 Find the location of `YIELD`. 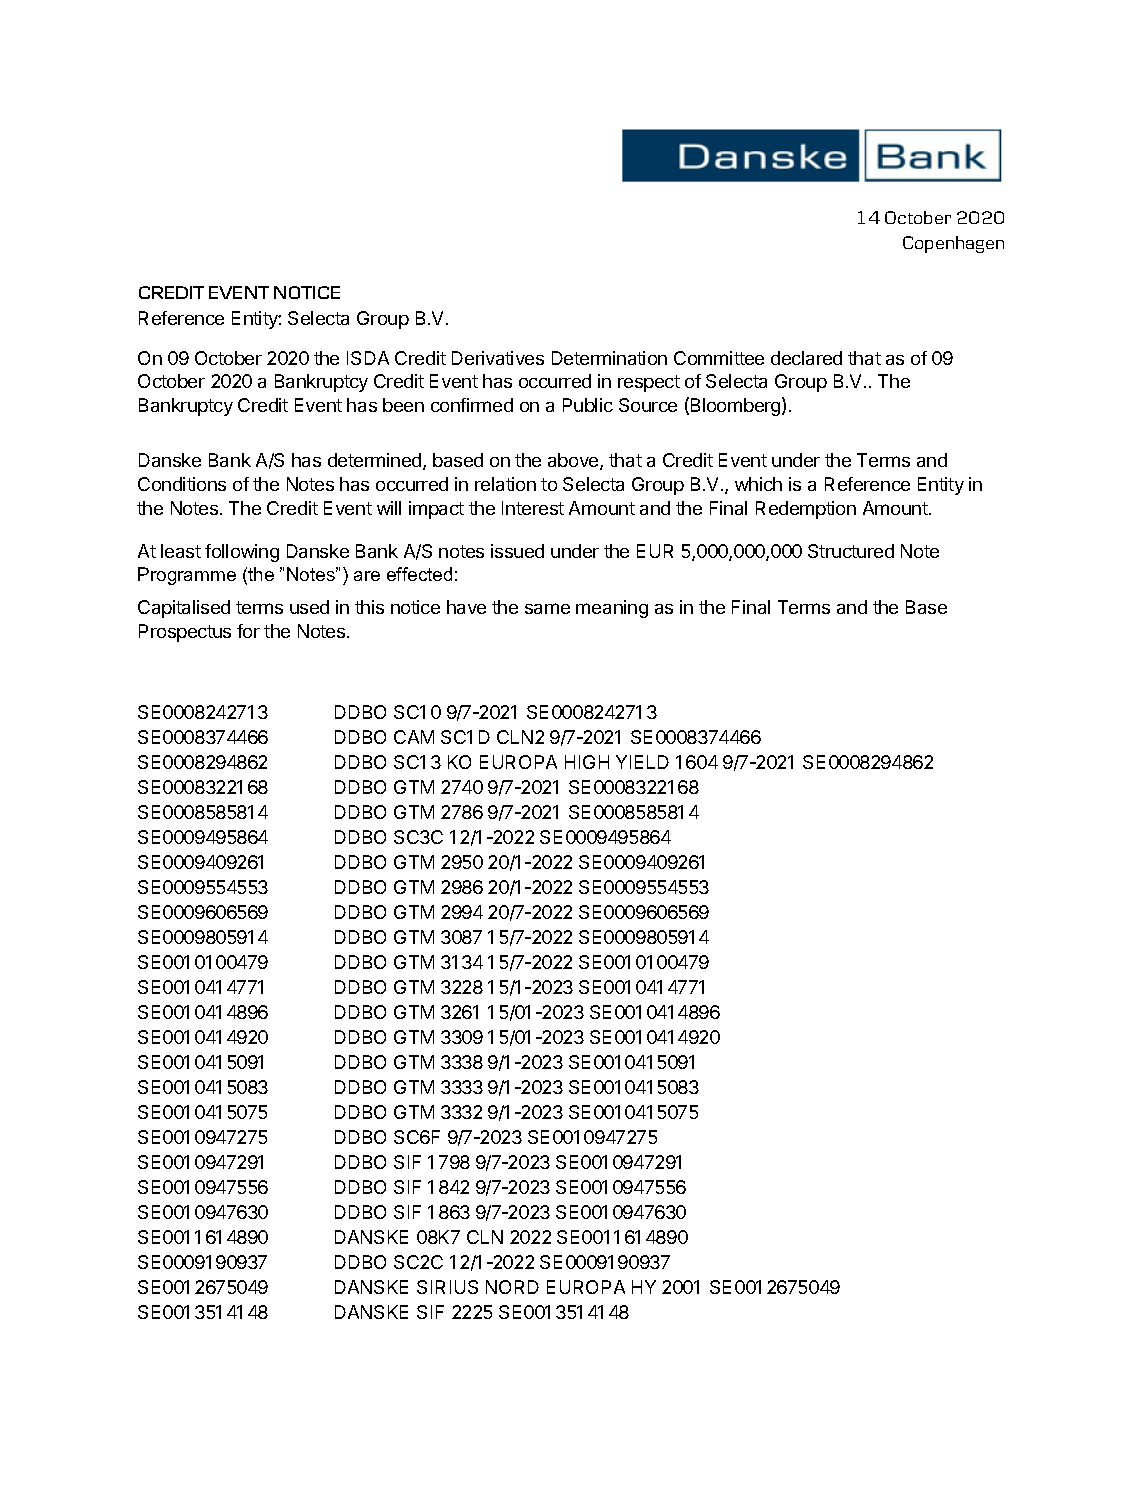

YIELD is located at coordinates (642, 762).
